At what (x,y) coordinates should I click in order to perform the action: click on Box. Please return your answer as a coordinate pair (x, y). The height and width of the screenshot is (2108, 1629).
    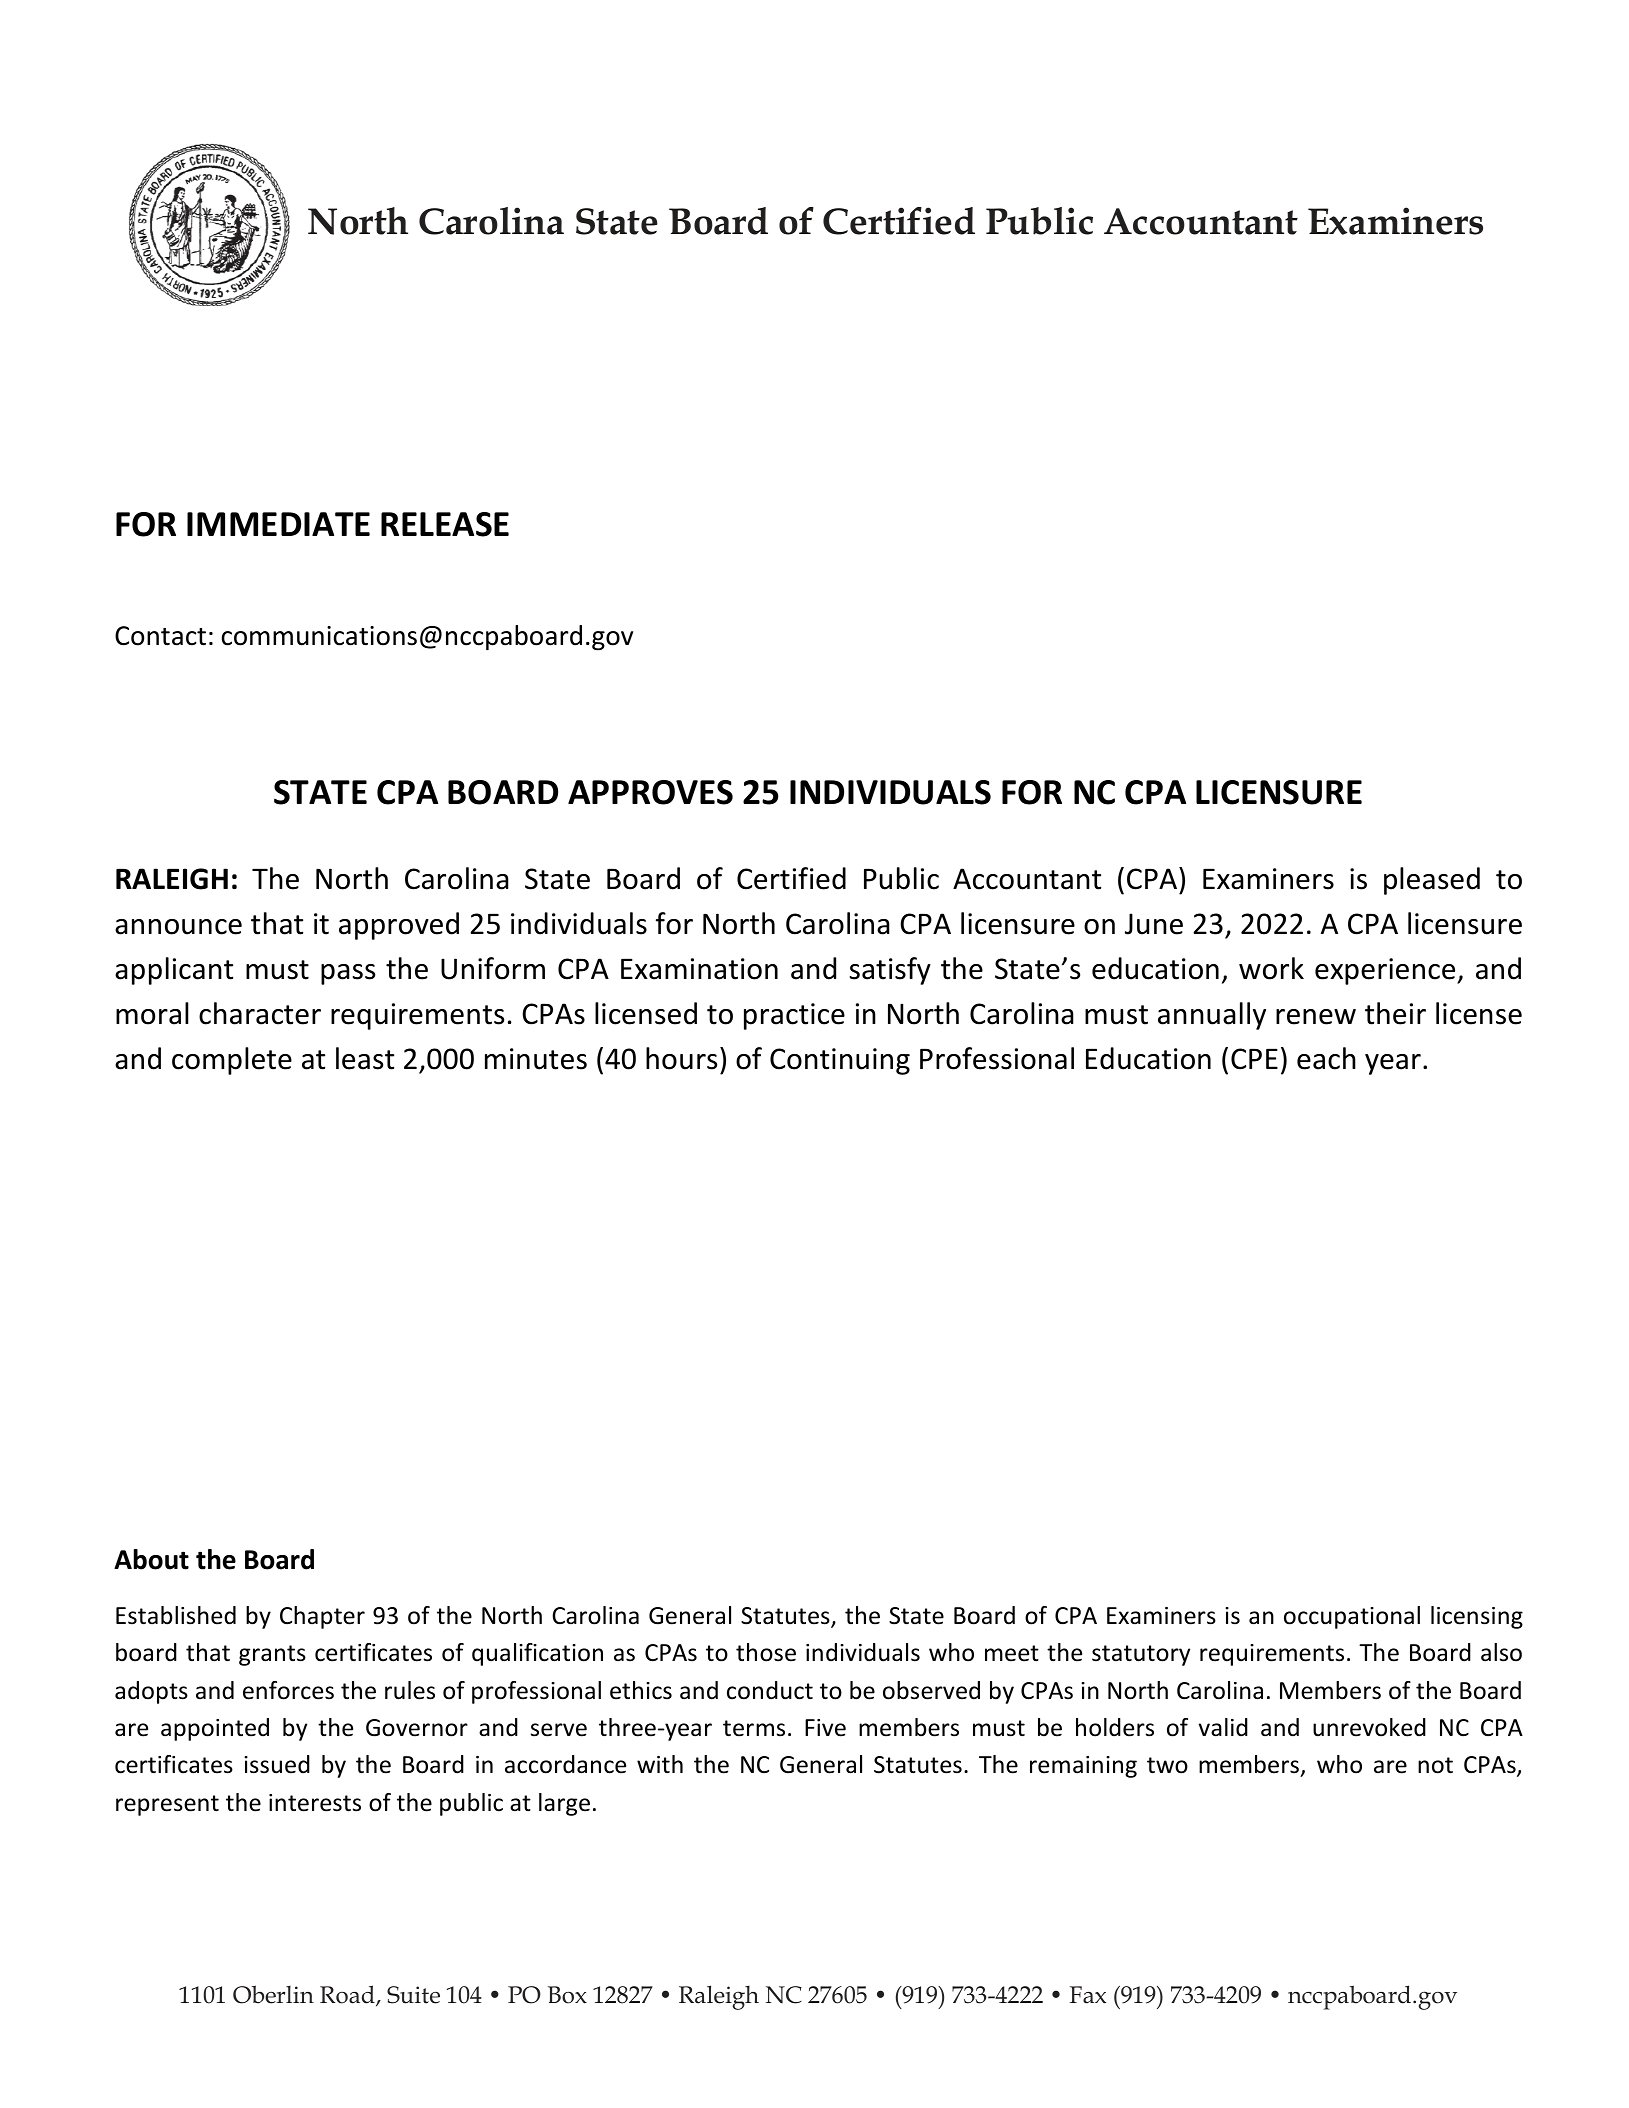
    Looking at the image, I should click on (567, 1995).
